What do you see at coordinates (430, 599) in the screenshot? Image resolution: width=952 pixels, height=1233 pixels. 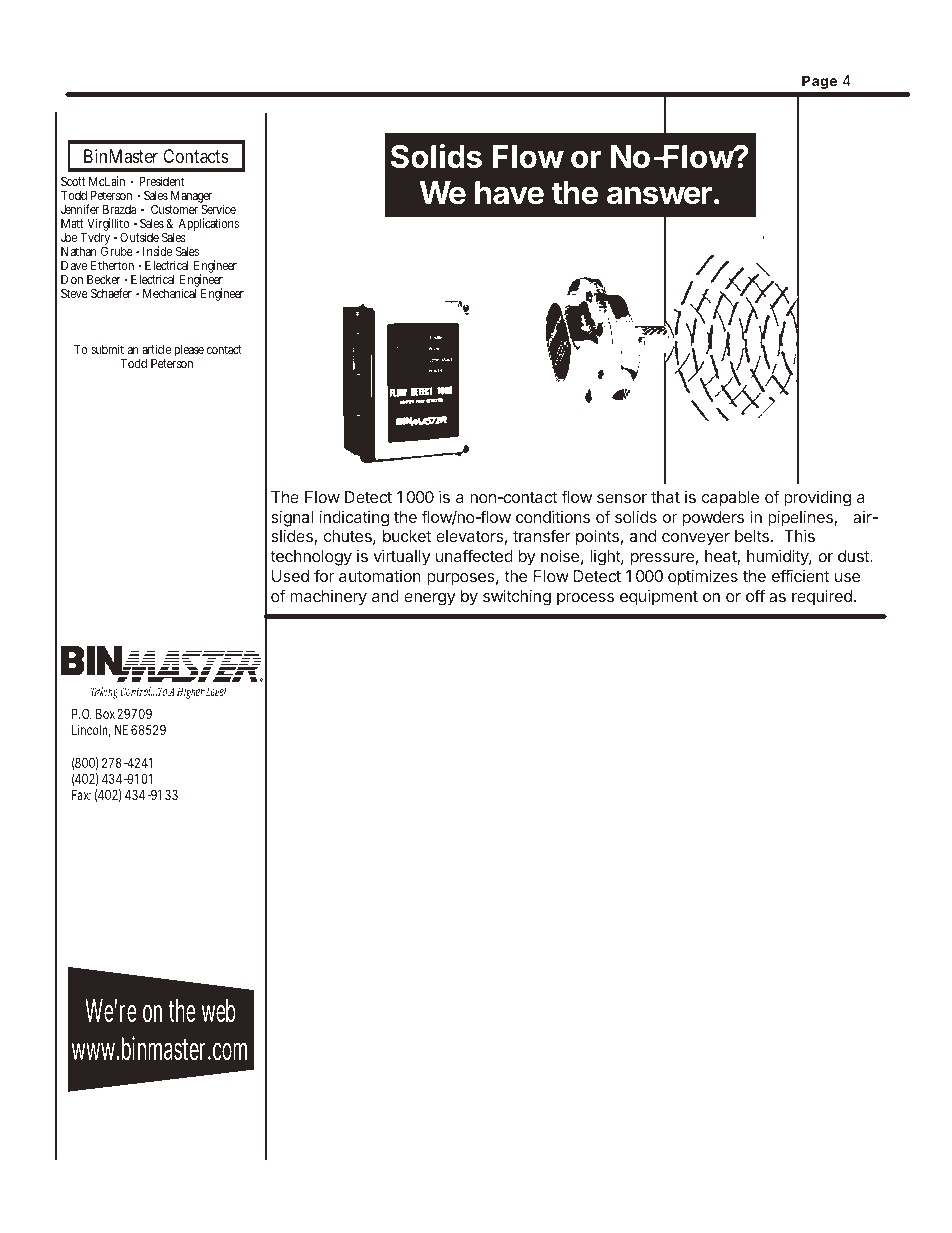 I see `energy` at bounding box center [430, 599].
